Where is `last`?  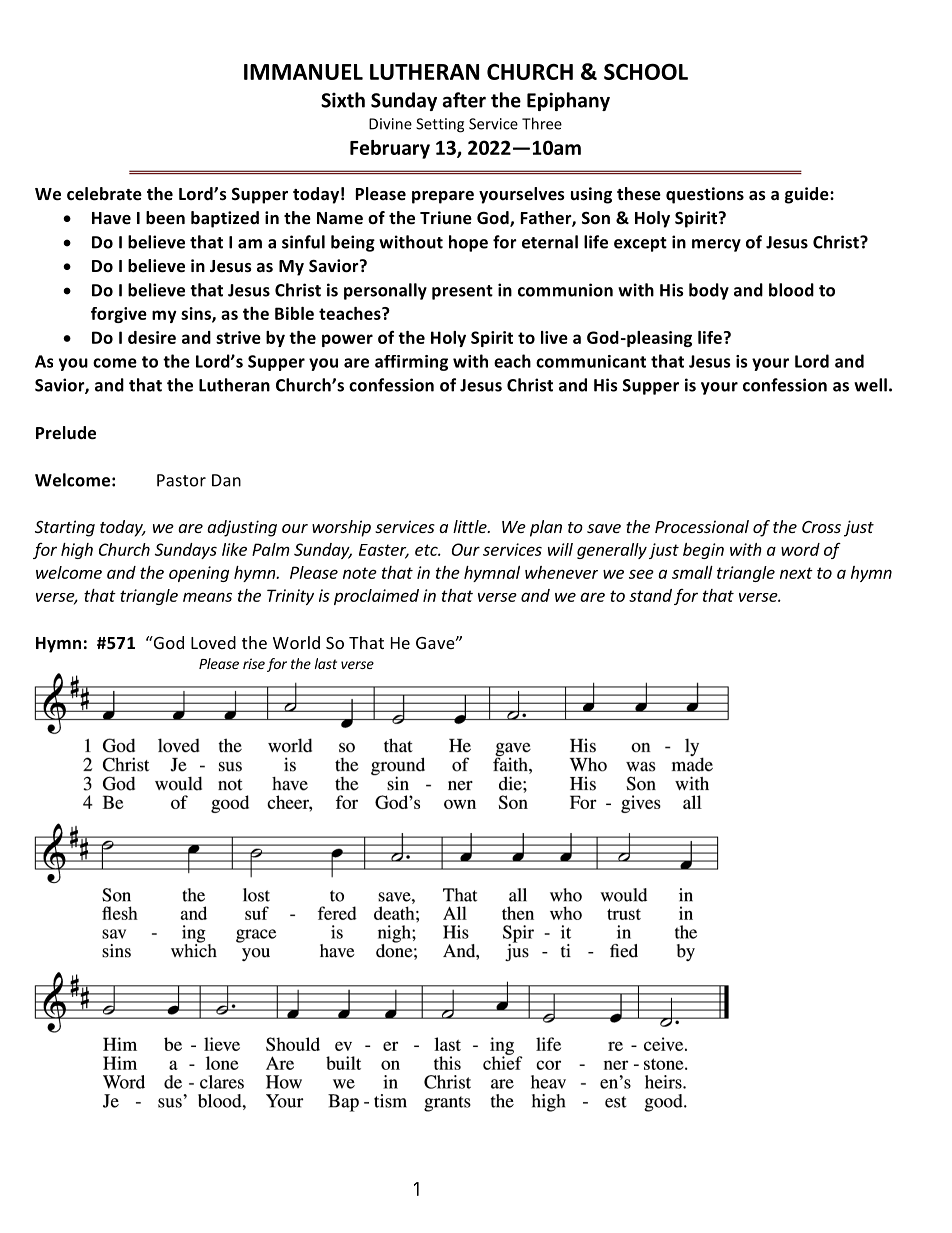
last is located at coordinates (326, 663).
